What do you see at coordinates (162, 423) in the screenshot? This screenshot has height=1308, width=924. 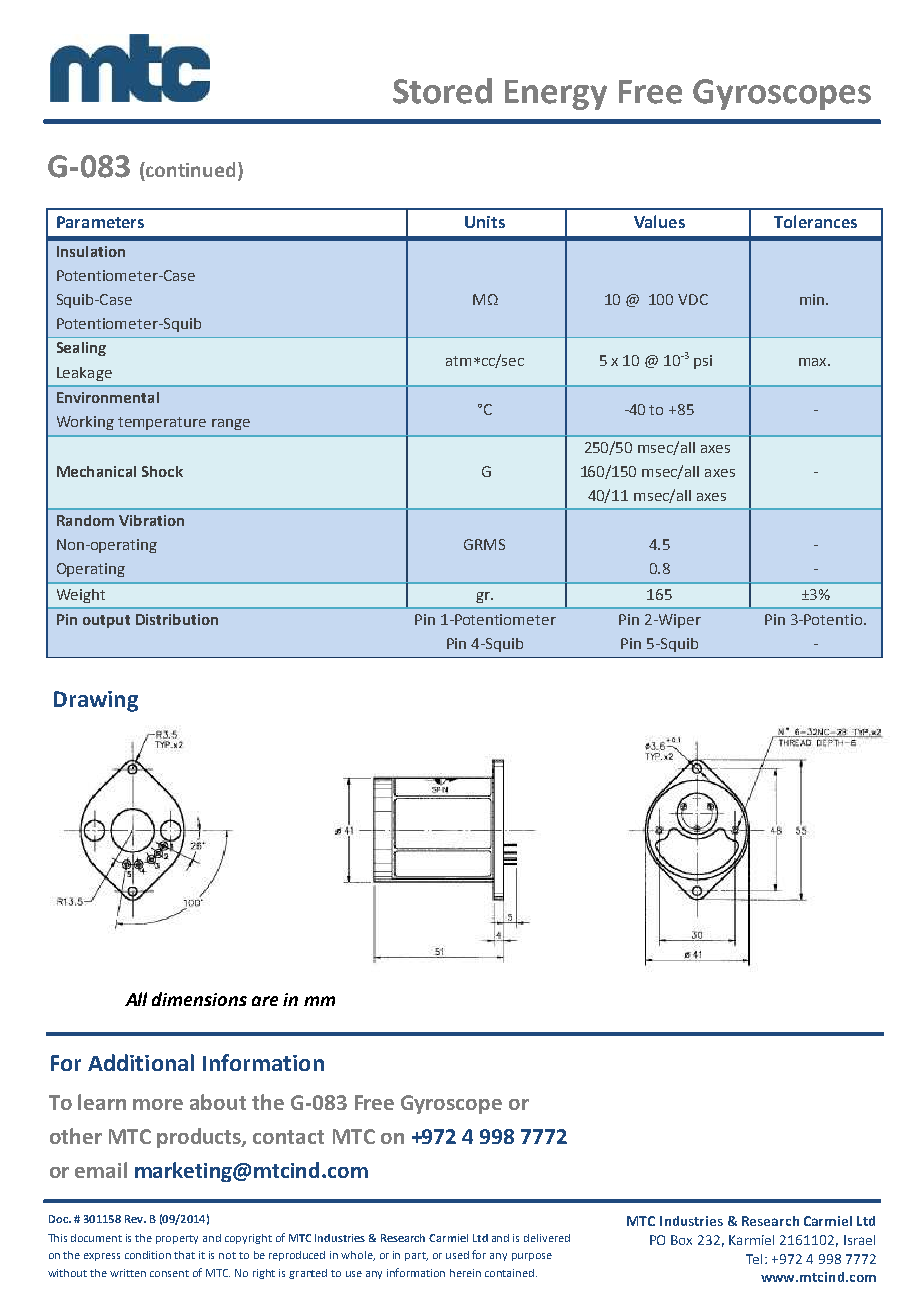 I see `temperature` at bounding box center [162, 423].
